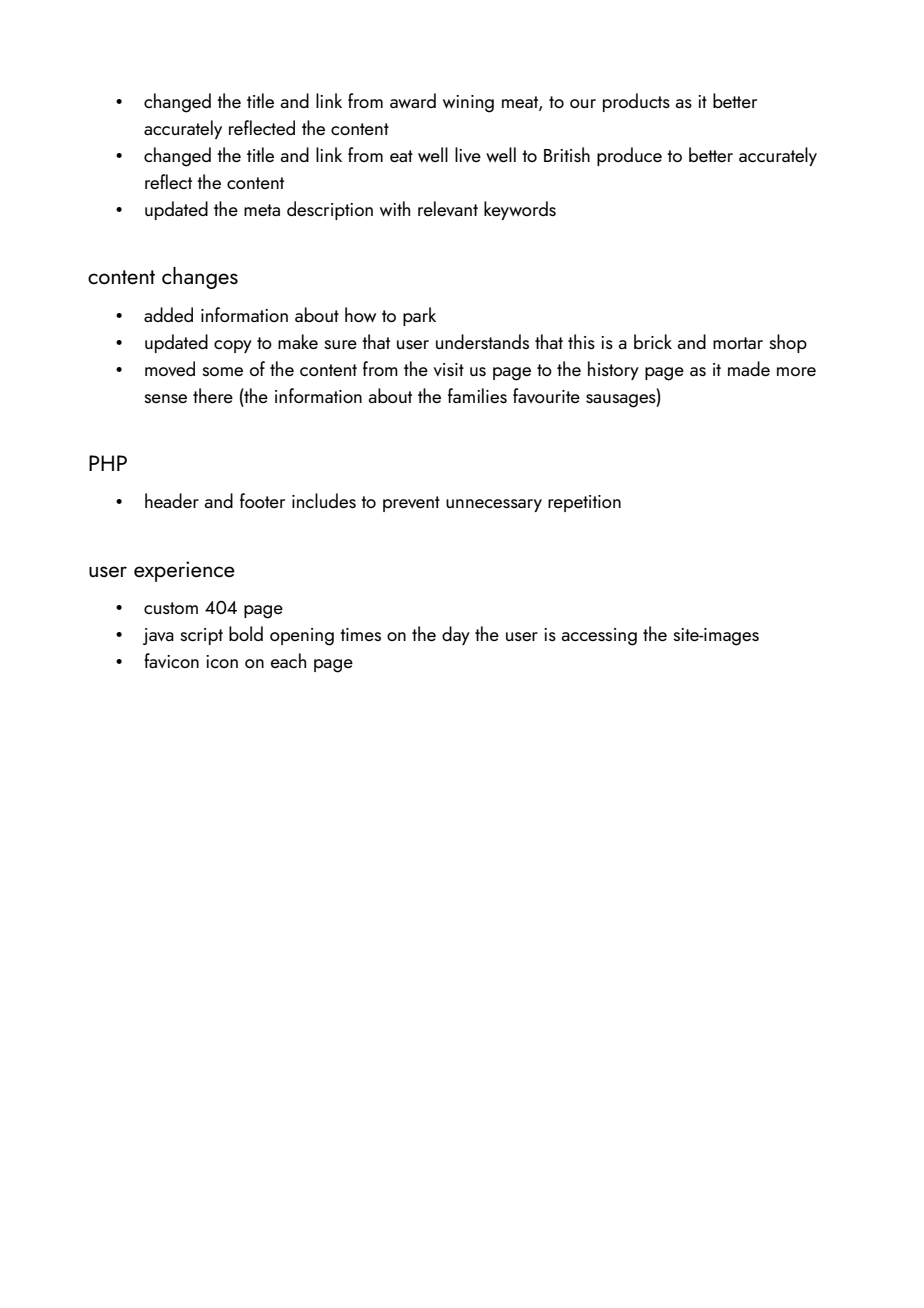 The width and height of the screenshot is (924, 1308). Describe the element at coordinates (584, 503) in the screenshot. I see `repetition` at that location.
